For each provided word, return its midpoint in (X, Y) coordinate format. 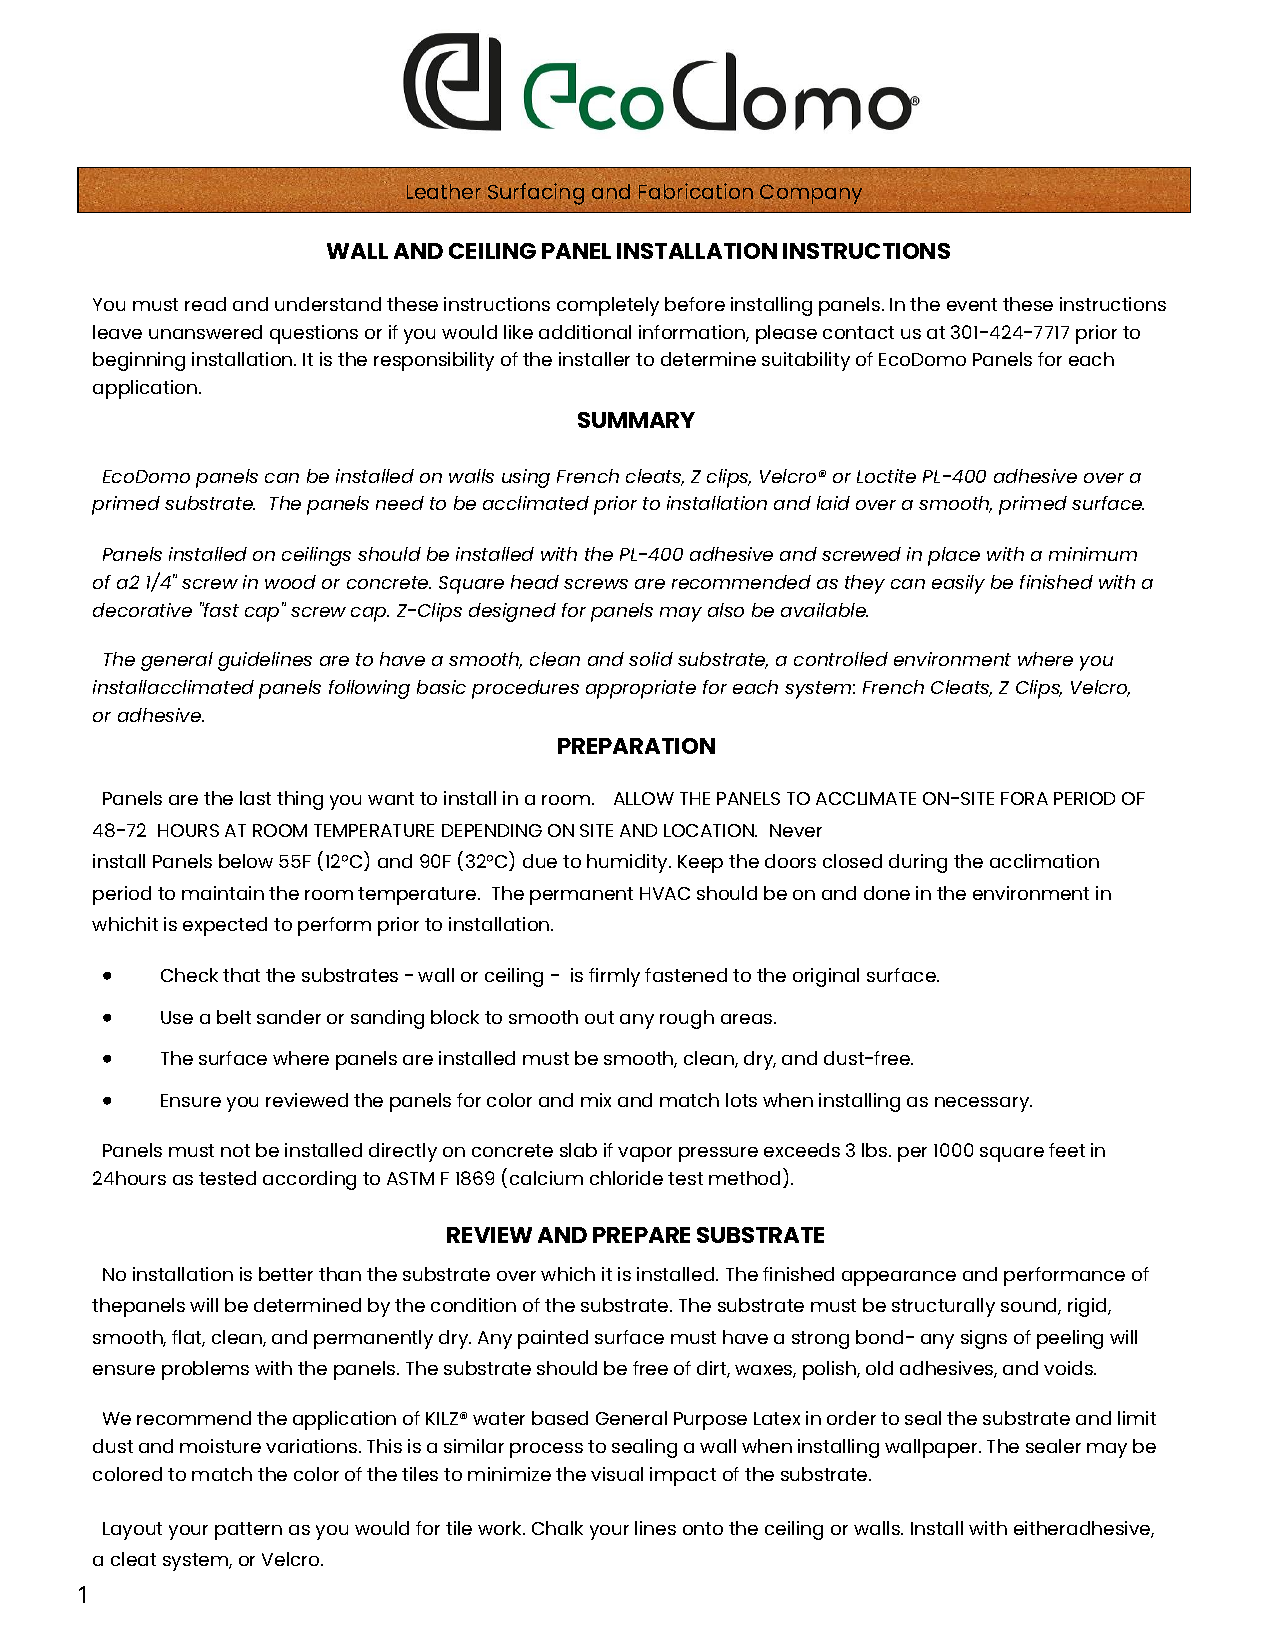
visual (617, 1474)
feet (1067, 1150)
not (235, 1150)
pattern (248, 1531)
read (205, 304)
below (246, 861)
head (535, 582)
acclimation (1044, 861)
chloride (626, 1178)
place (954, 556)
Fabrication (696, 192)
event (972, 304)
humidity (628, 863)
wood (290, 582)
